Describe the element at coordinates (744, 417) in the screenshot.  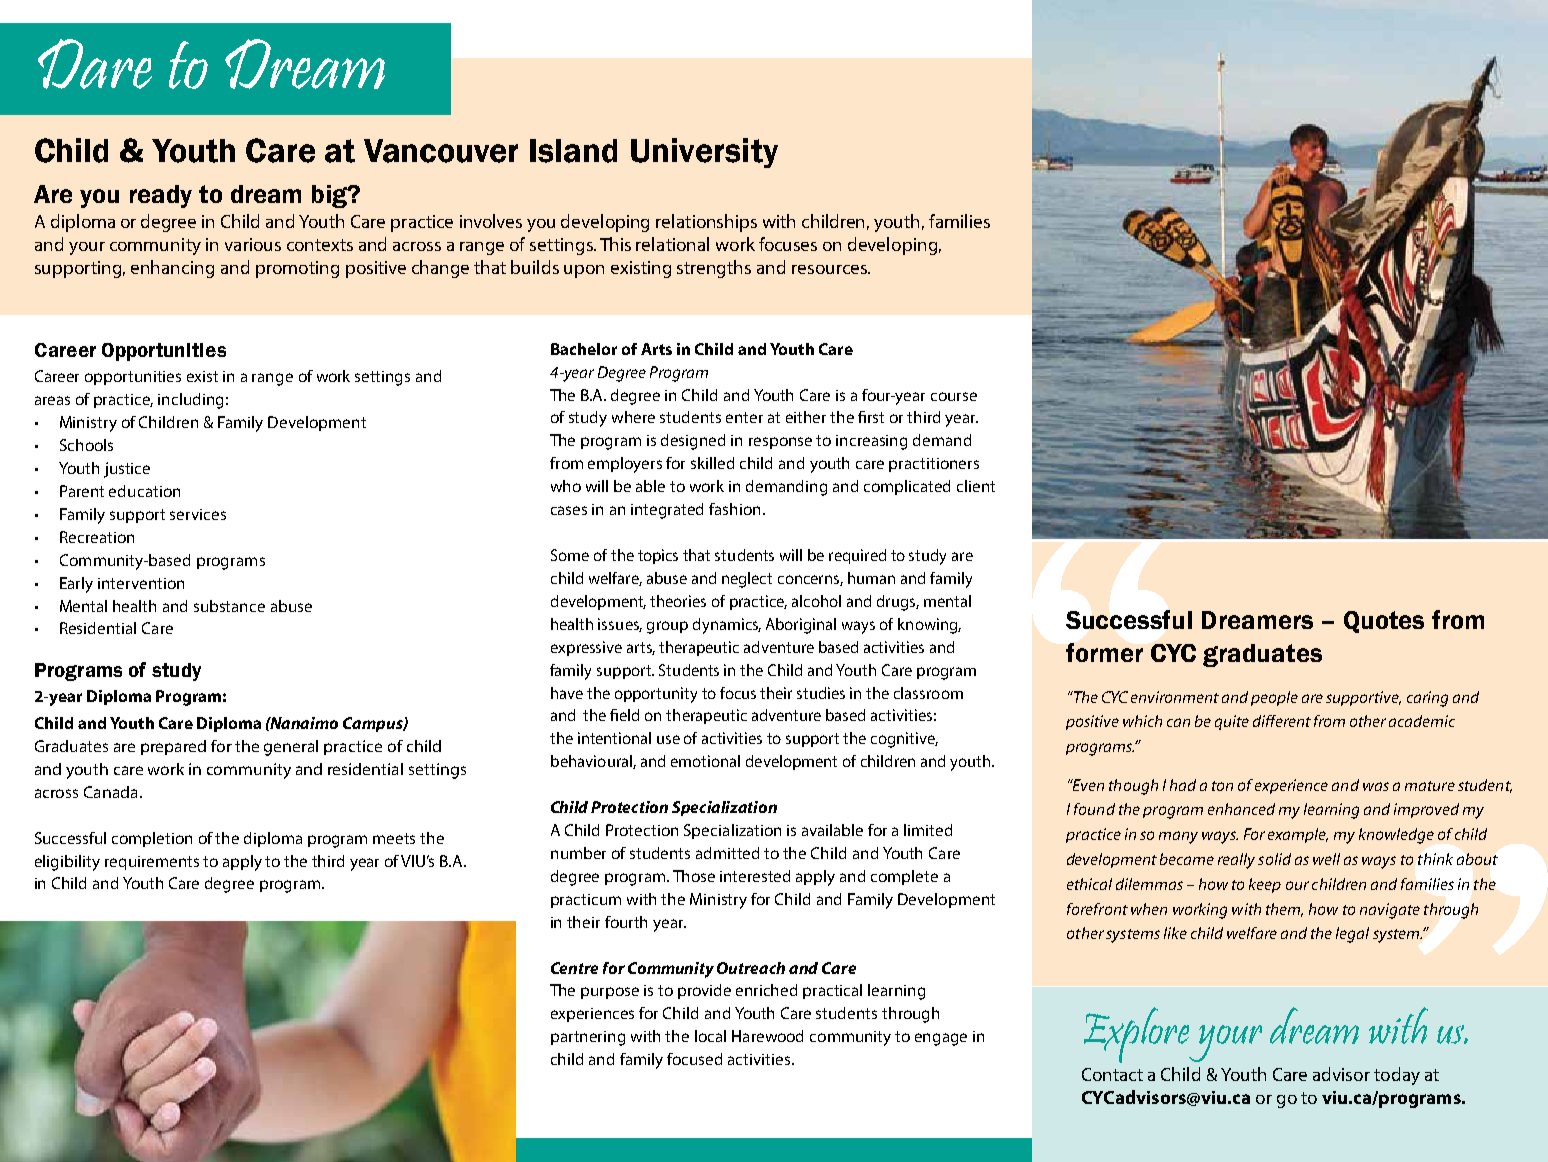
I see `enter` at that location.
